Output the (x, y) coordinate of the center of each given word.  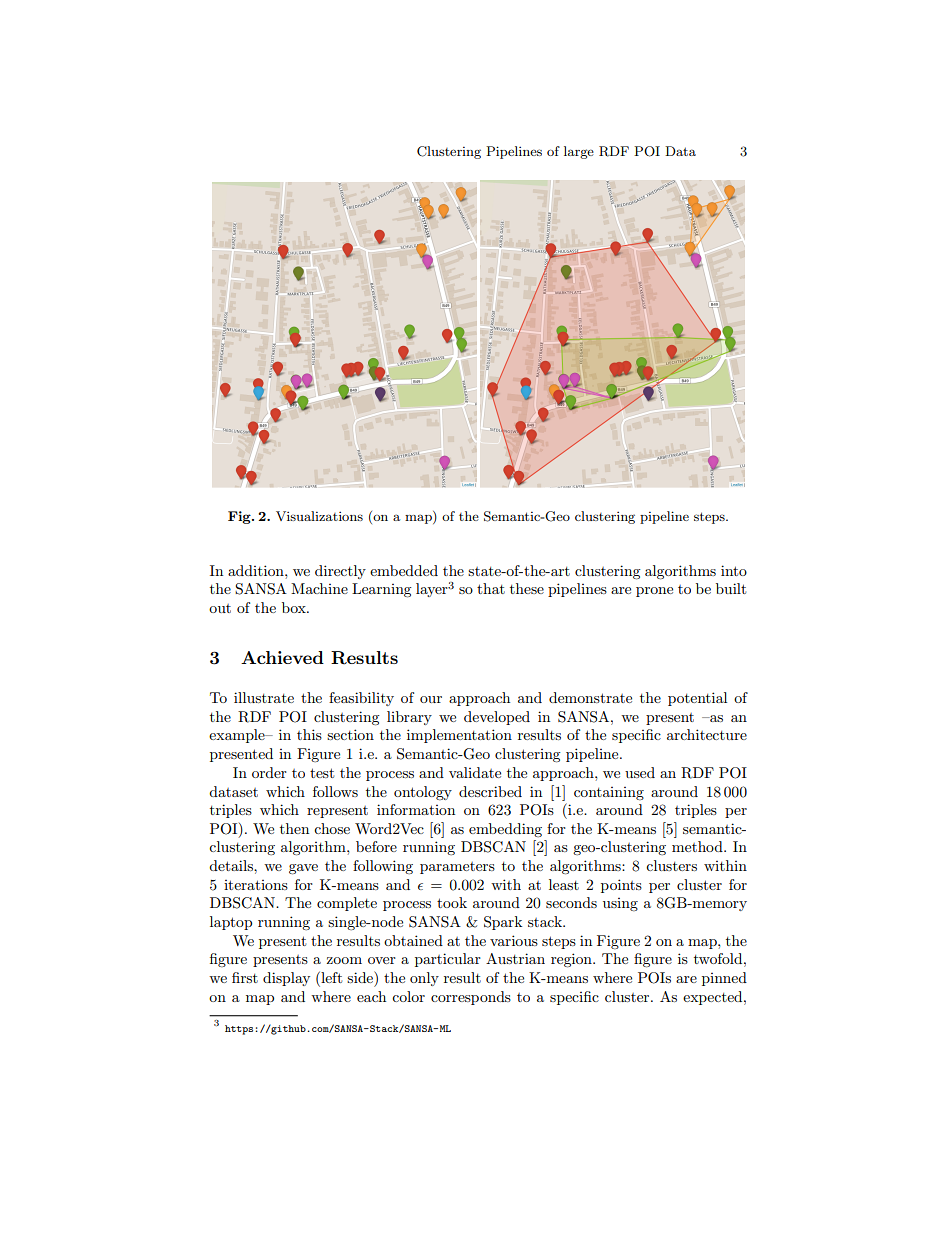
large (579, 152)
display (286, 979)
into (734, 570)
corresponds (471, 998)
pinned (724, 979)
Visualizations (319, 516)
